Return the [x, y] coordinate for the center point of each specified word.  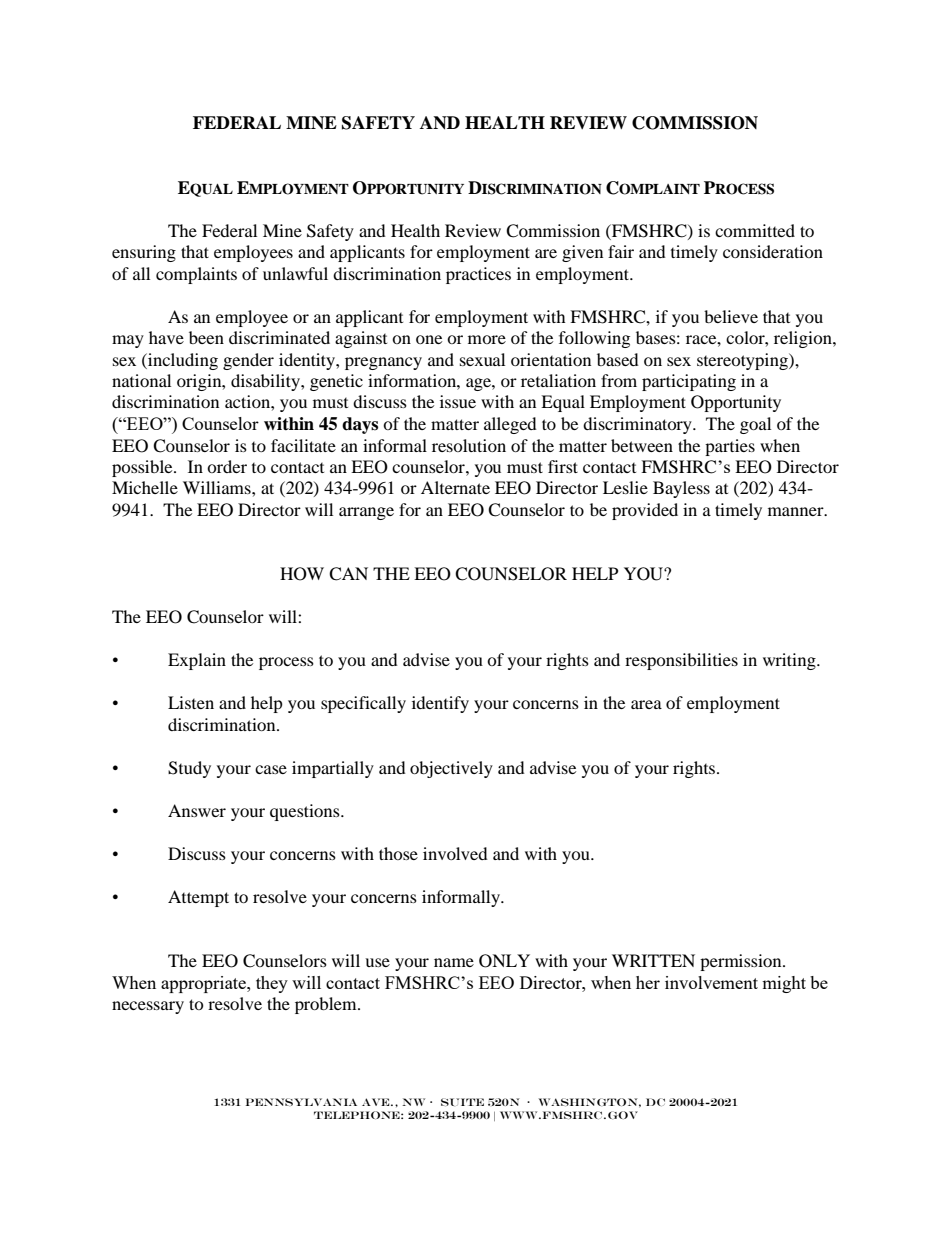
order [227, 466]
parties [730, 447]
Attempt [198, 898]
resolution [469, 445]
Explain [197, 661]
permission [742, 962]
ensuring [144, 253]
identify [440, 704]
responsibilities [681, 661]
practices [478, 275]
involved [455, 853]
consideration [773, 251]
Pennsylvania [301, 1102]
